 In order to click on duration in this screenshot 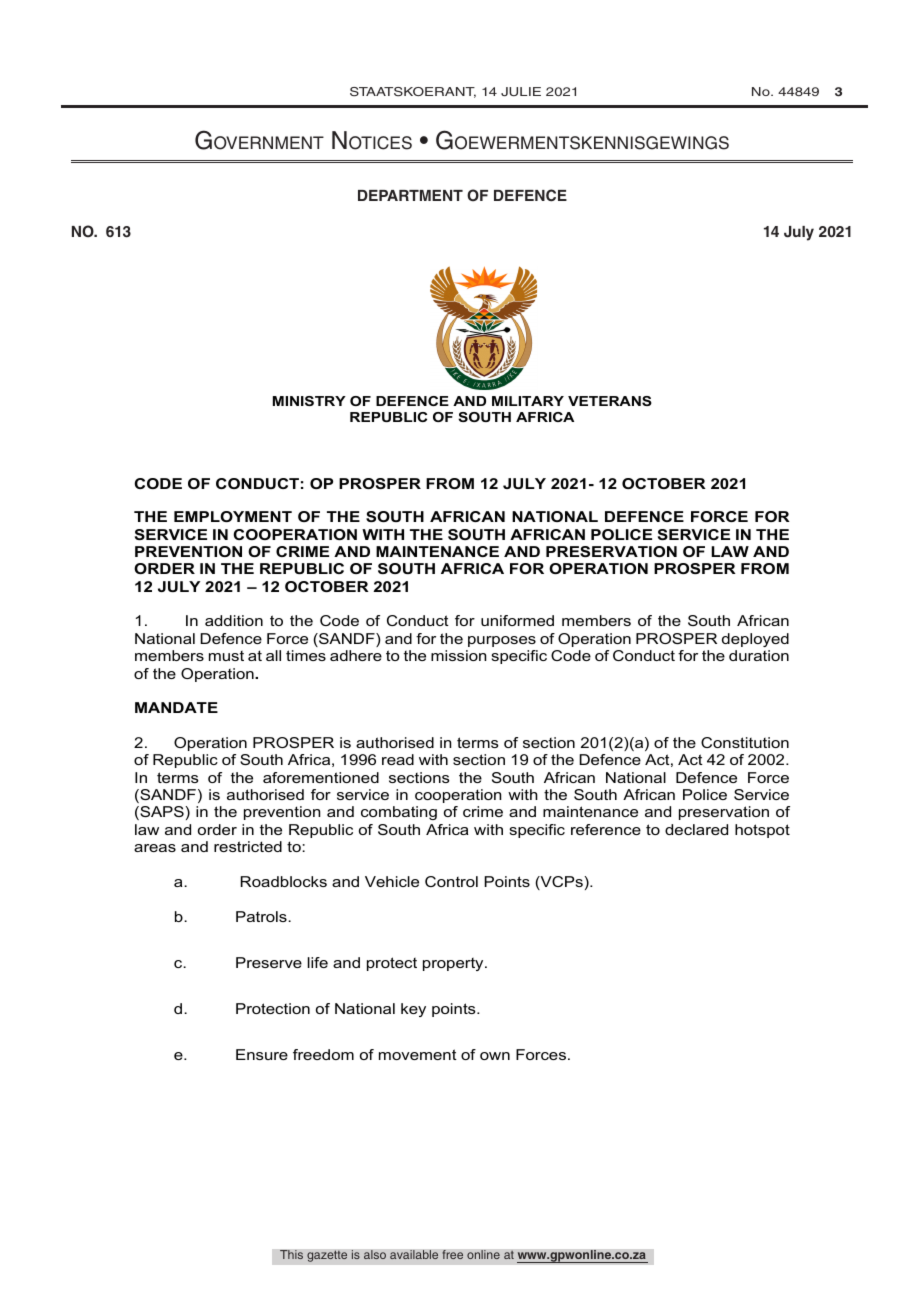, I will do `click(759, 655)`.
